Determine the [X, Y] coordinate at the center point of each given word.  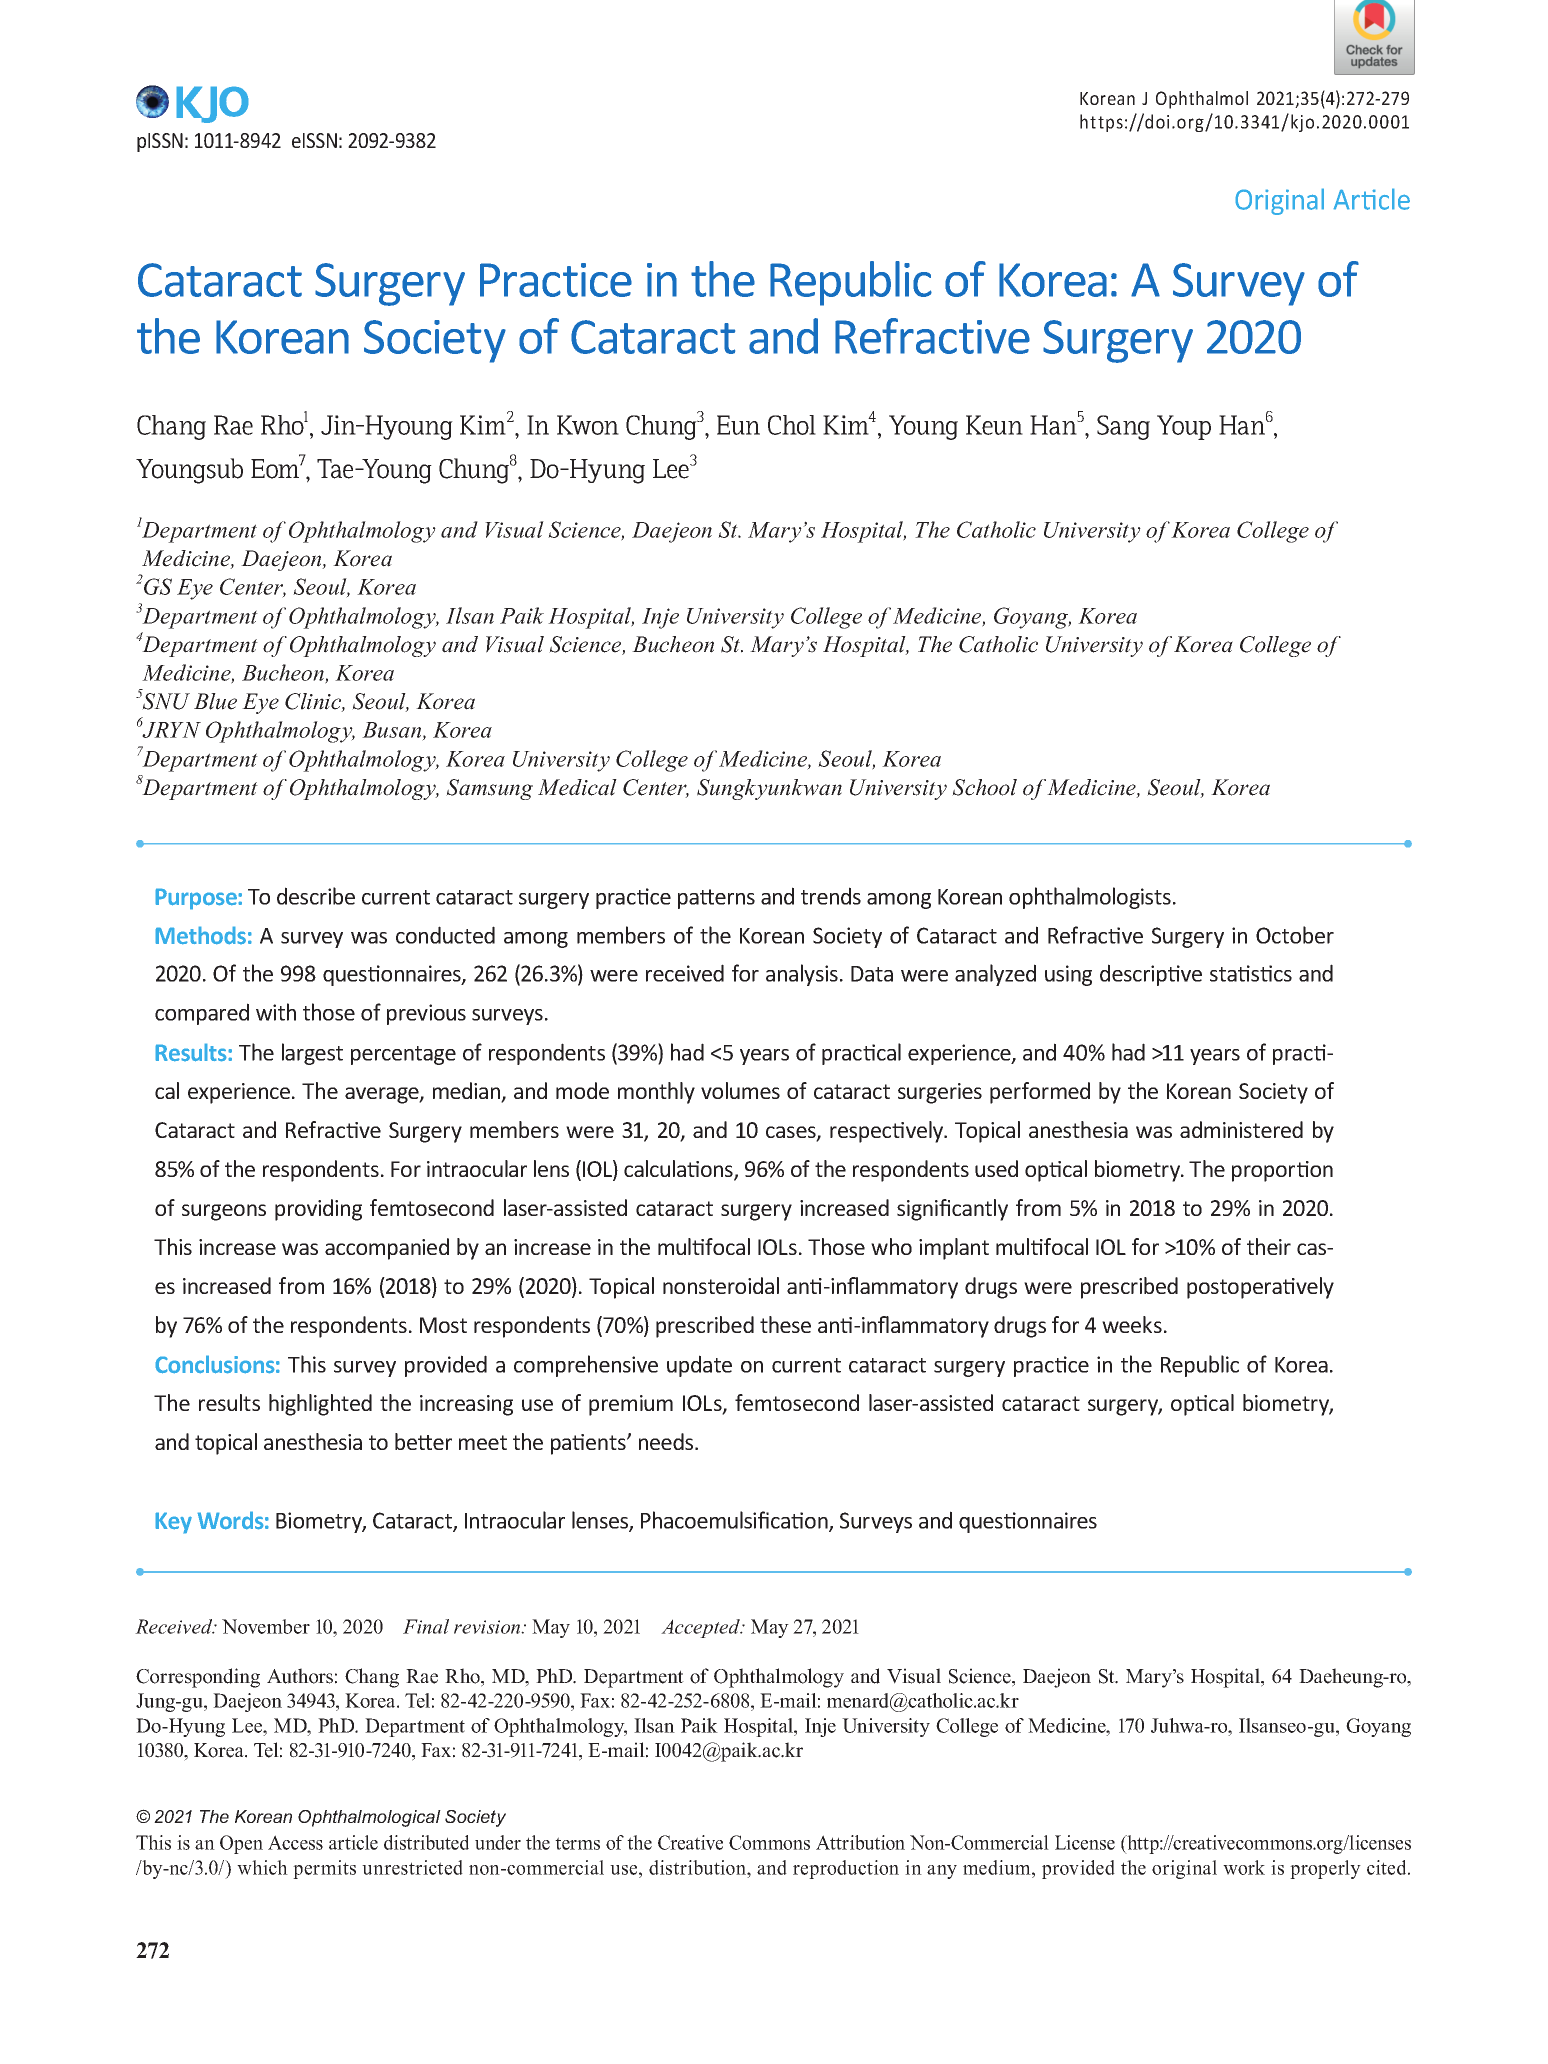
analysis [802, 975]
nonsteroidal [721, 1285]
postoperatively [1260, 1288]
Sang [1123, 427]
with [276, 1012]
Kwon [588, 425]
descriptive [1151, 975]
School [984, 787]
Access [295, 1842]
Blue [215, 701]
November [266, 1626]
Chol [792, 425]
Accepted [702, 1628]
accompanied [387, 1249]
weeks [1132, 1324]
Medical [577, 787]
